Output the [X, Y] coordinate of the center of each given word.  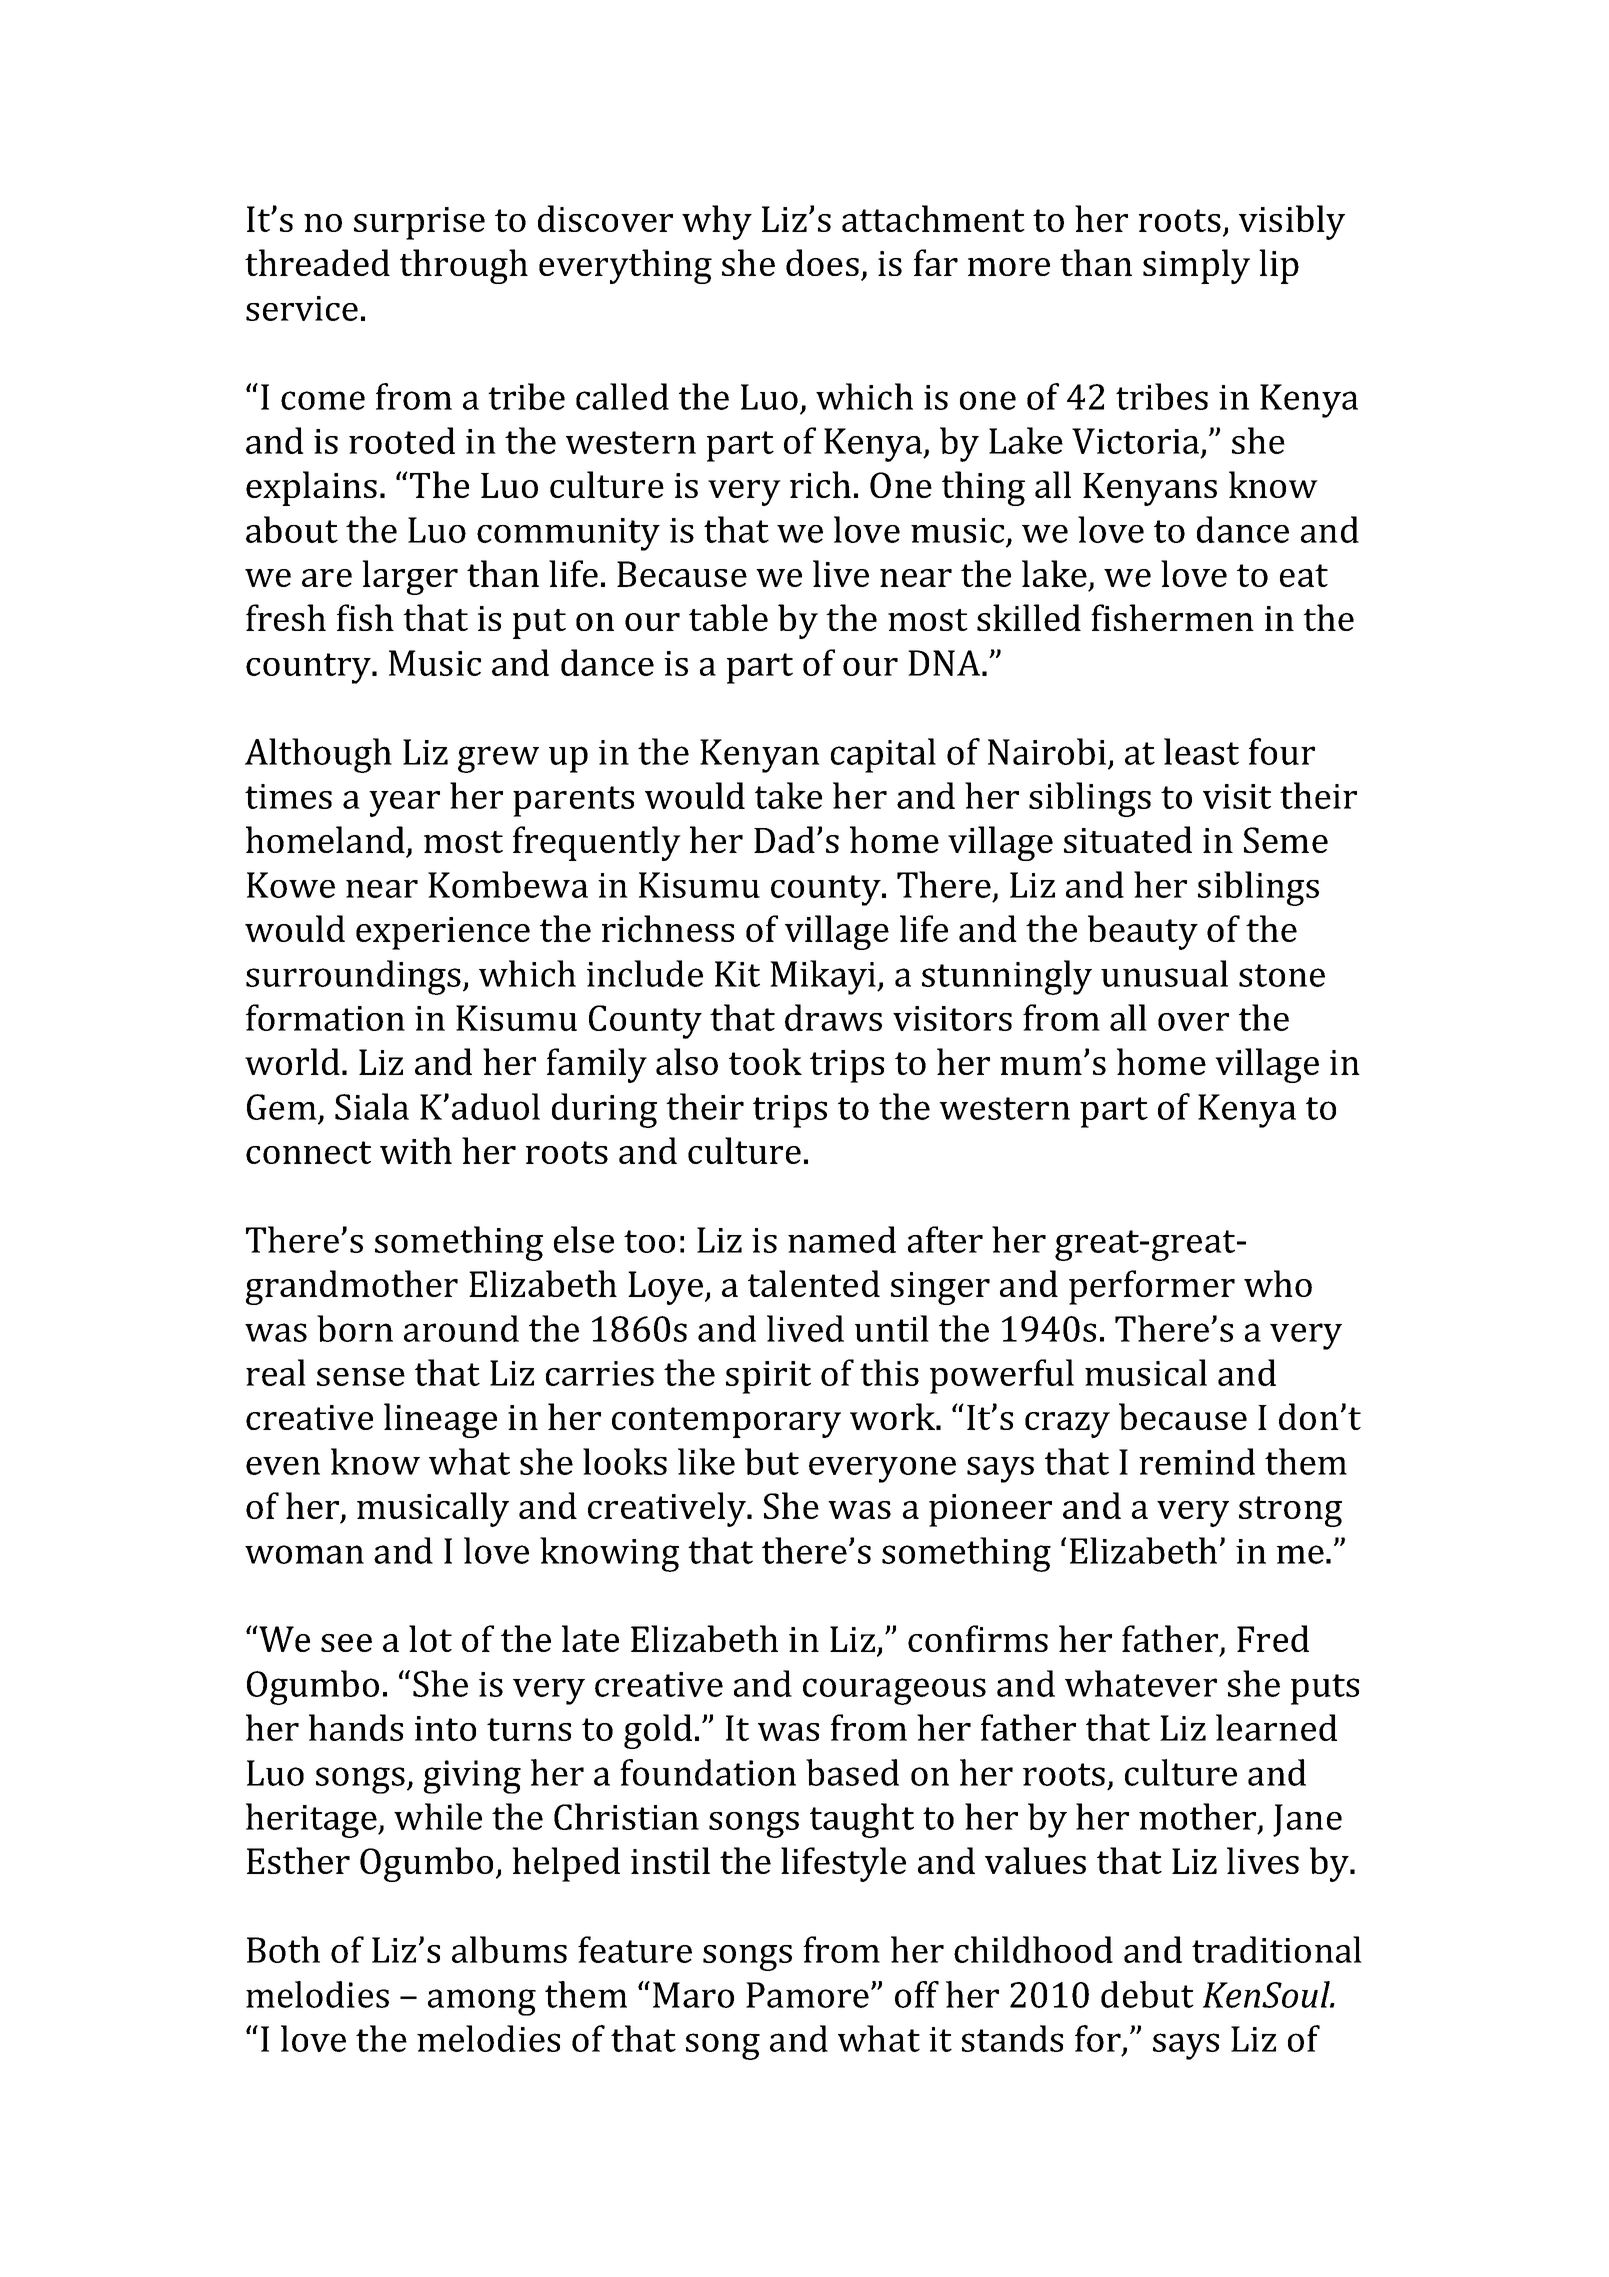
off [917, 1994]
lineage [440, 1420]
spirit [768, 1377]
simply [1196, 266]
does [822, 262]
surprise [419, 223]
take [788, 795]
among [482, 2002]
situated [1128, 839]
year [404, 804]
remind [1197, 1461]
